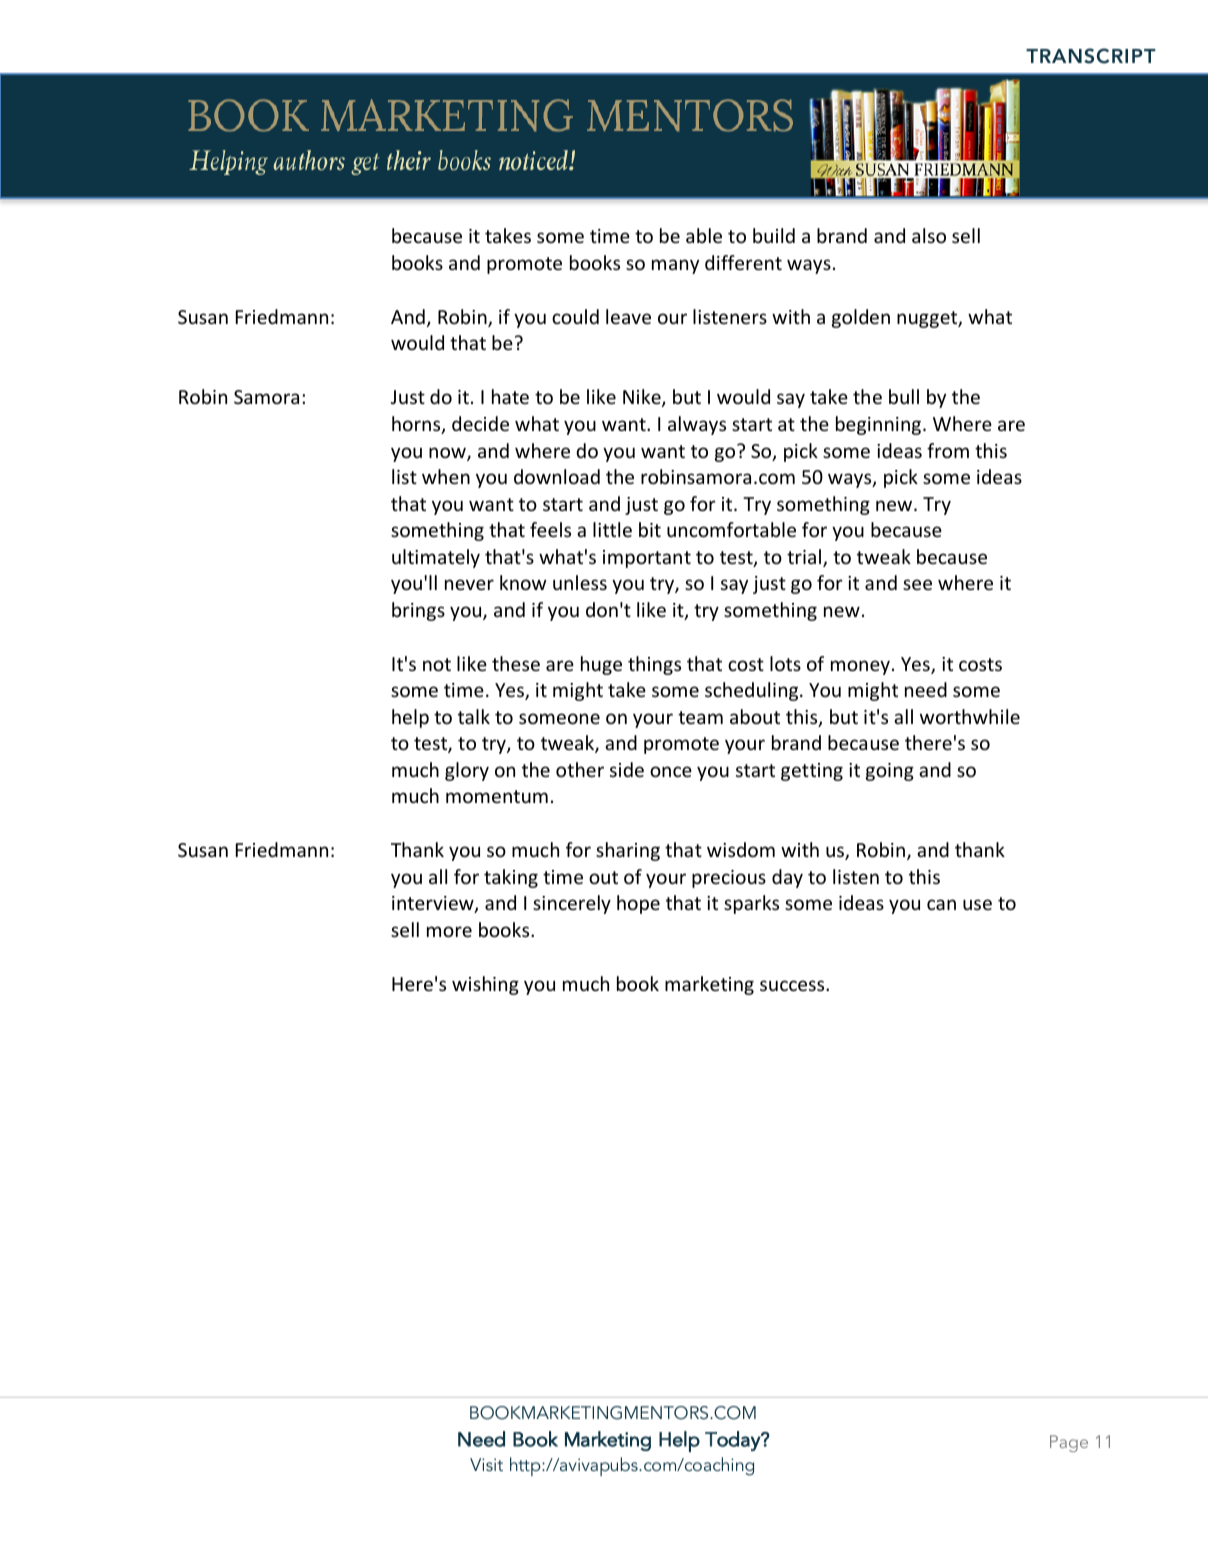 The image size is (1208, 1563). What do you see at coordinates (485, 985) in the screenshot?
I see `wishing` at bounding box center [485, 985].
